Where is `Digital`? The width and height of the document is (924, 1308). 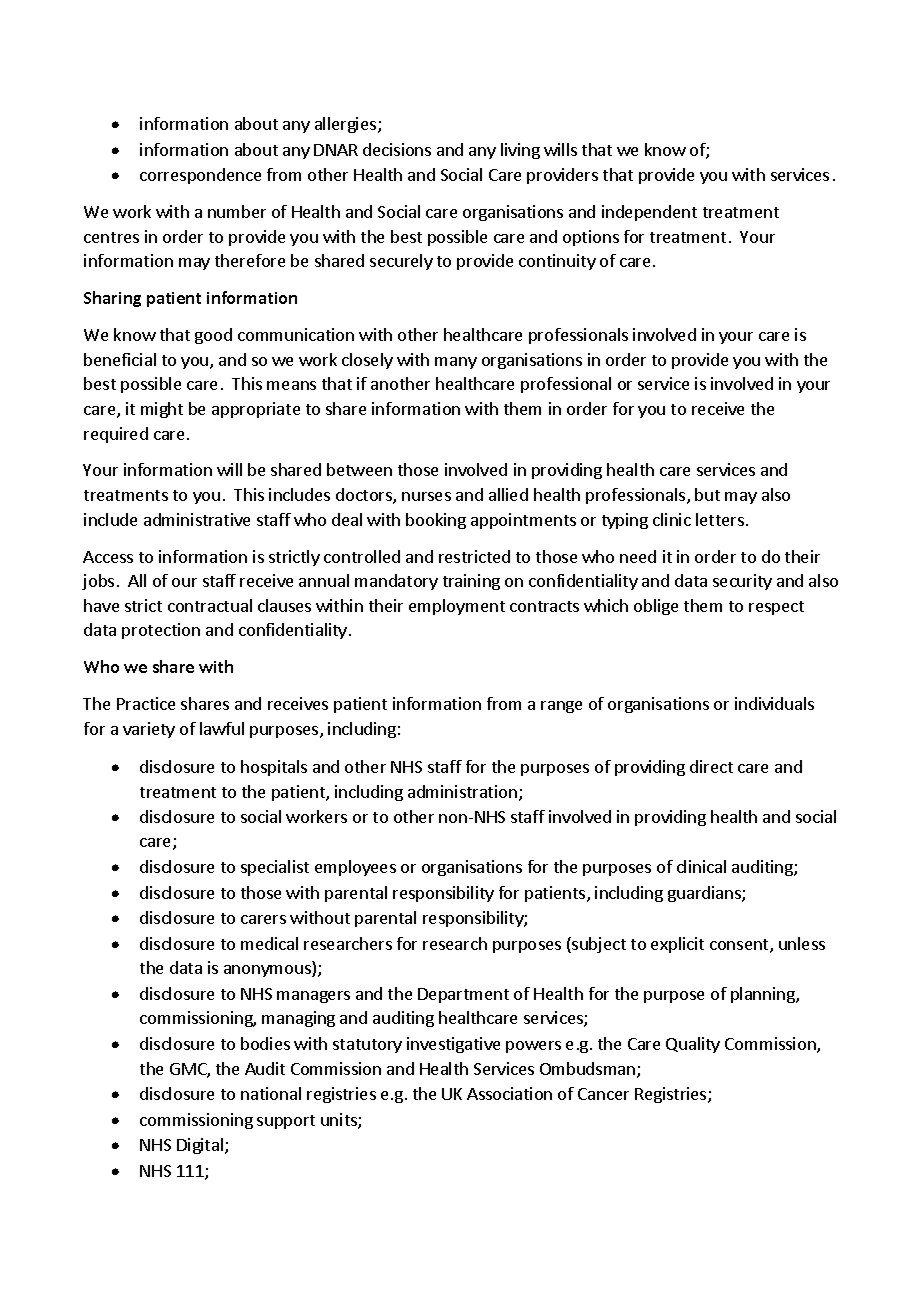 Digital is located at coordinates (200, 1146).
